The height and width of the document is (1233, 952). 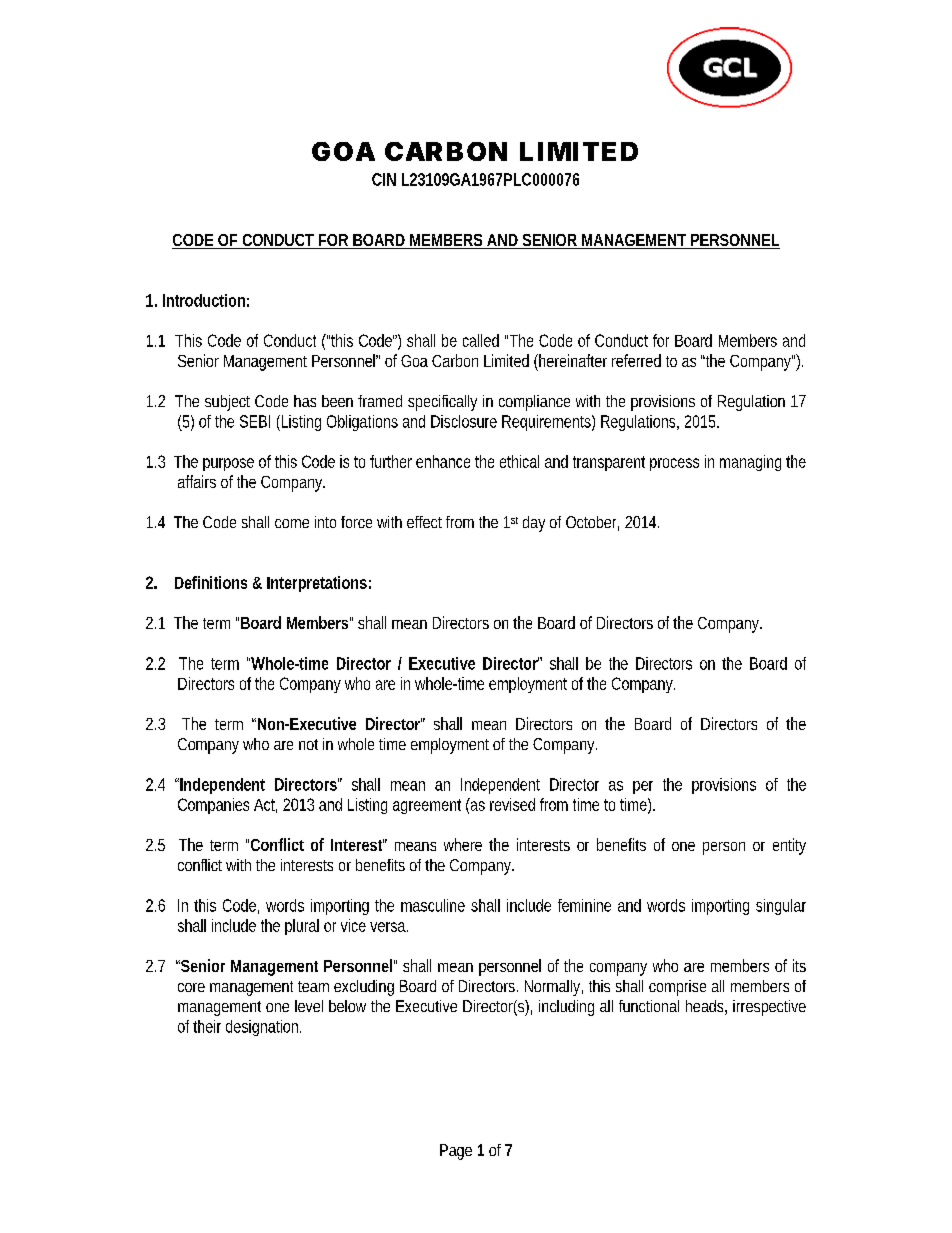 I want to click on Act, so click(x=265, y=806).
